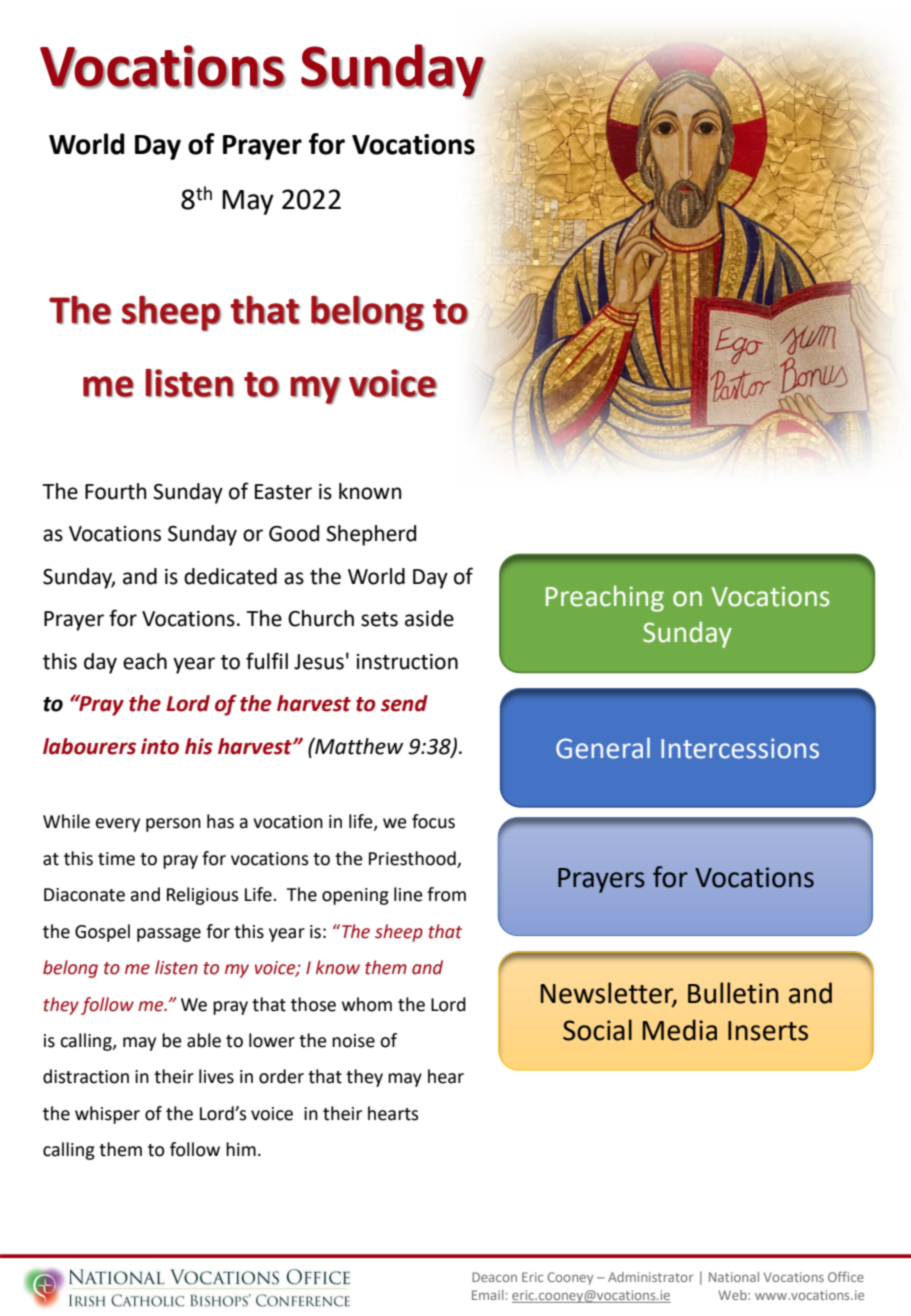 The image size is (911, 1316). I want to click on instruction, so click(407, 662).
